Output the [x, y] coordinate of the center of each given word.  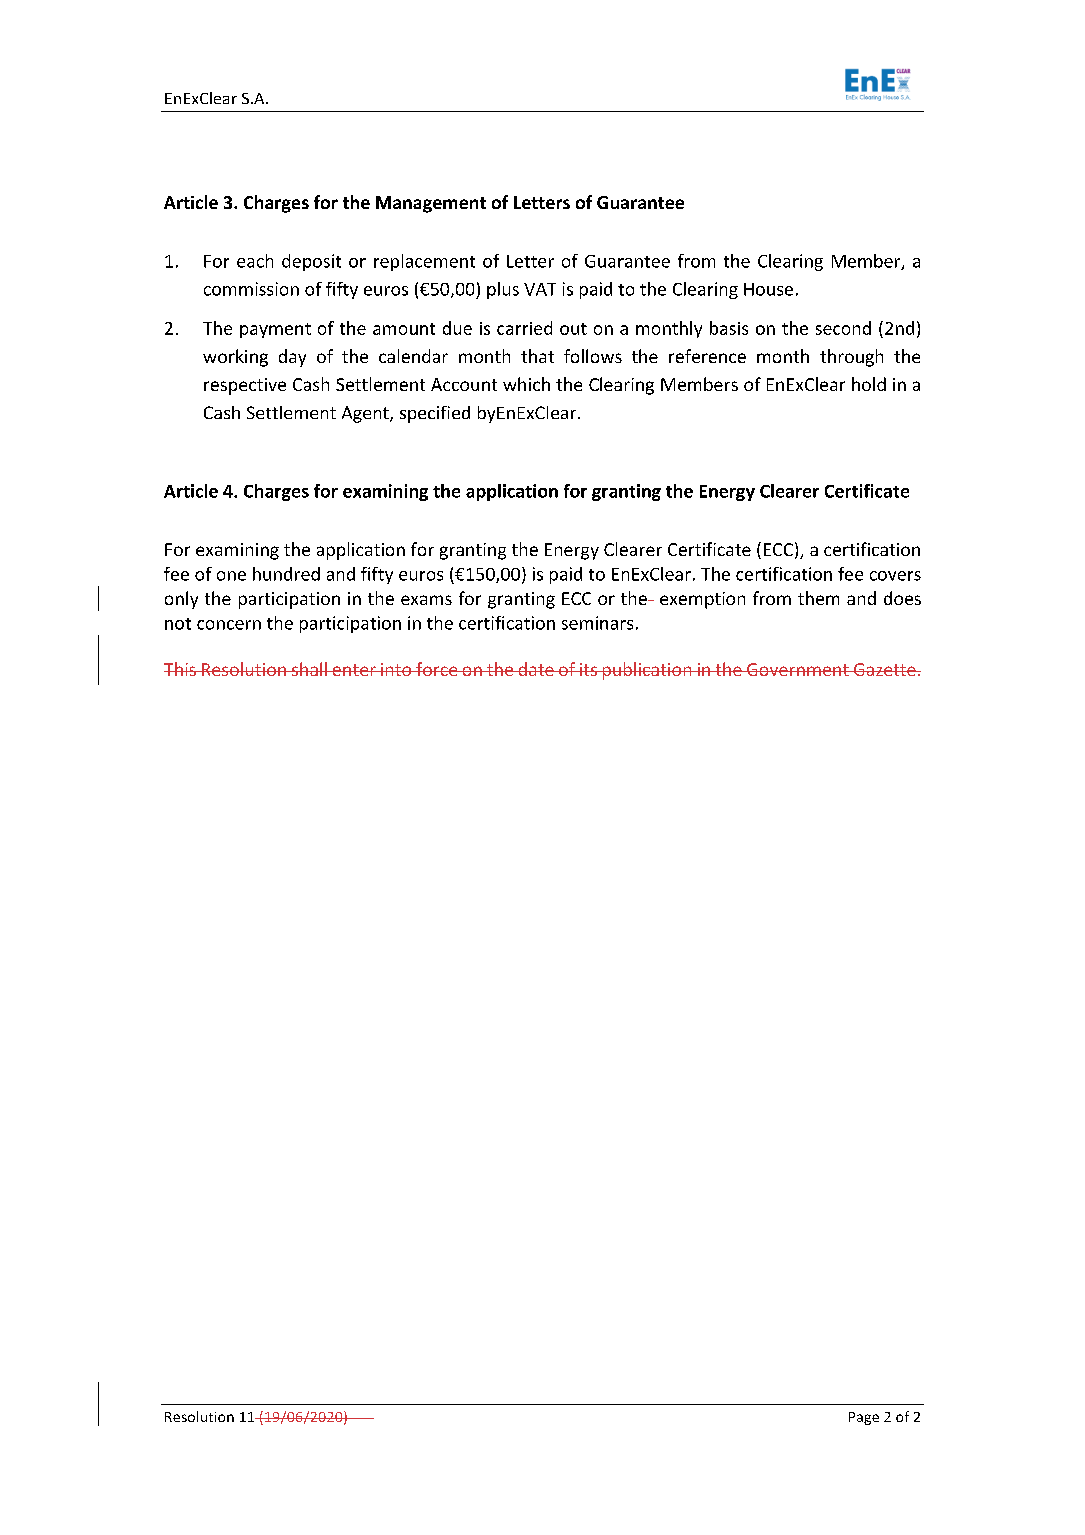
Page [864, 1418]
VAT [540, 289]
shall [309, 669]
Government [798, 669]
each [255, 261]
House [768, 289]
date [536, 669]
